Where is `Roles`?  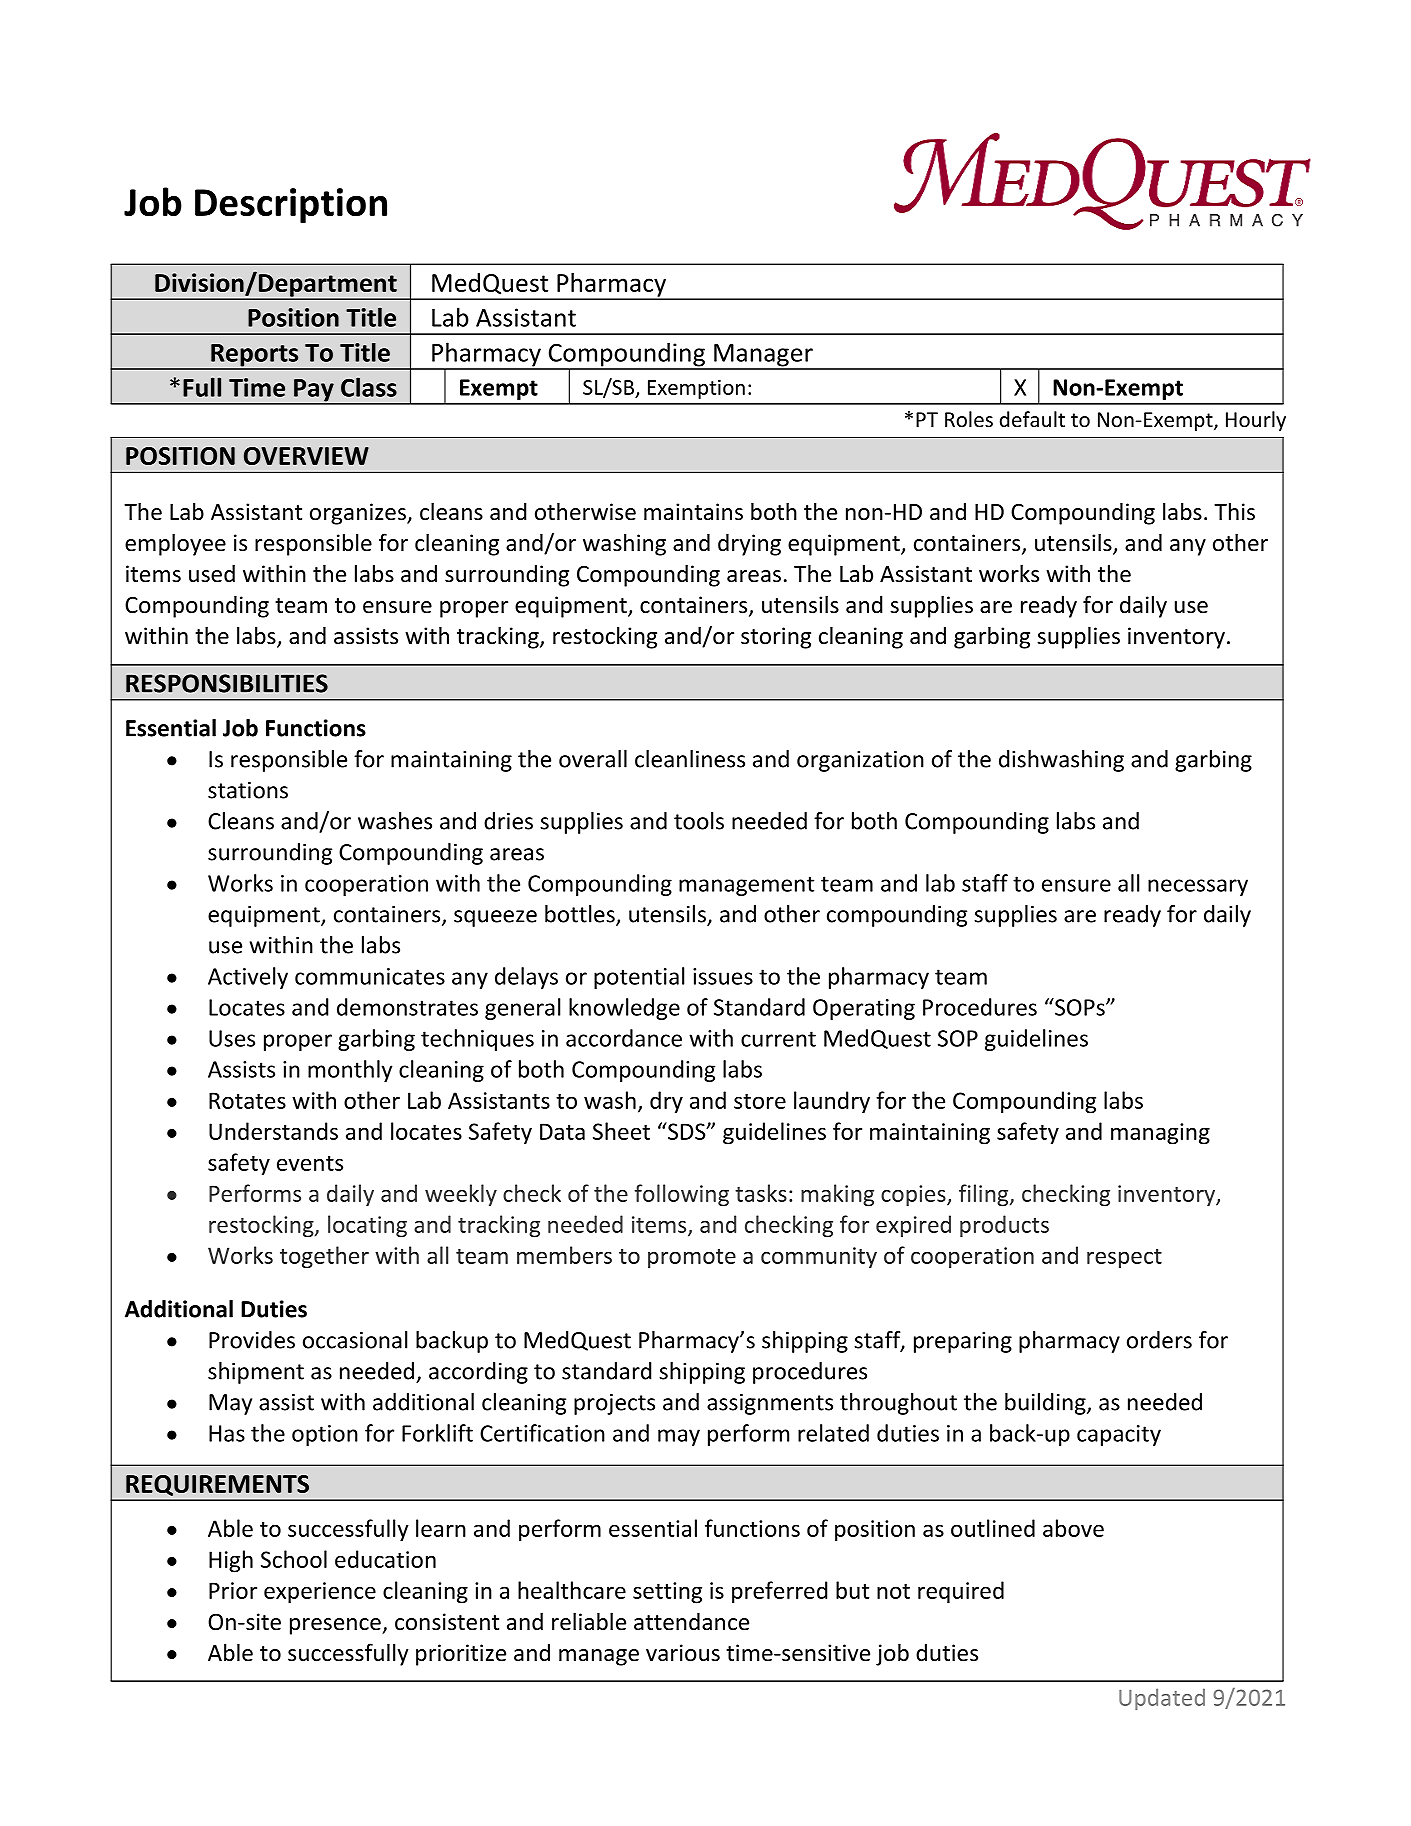
Roles is located at coordinates (969, 419).
